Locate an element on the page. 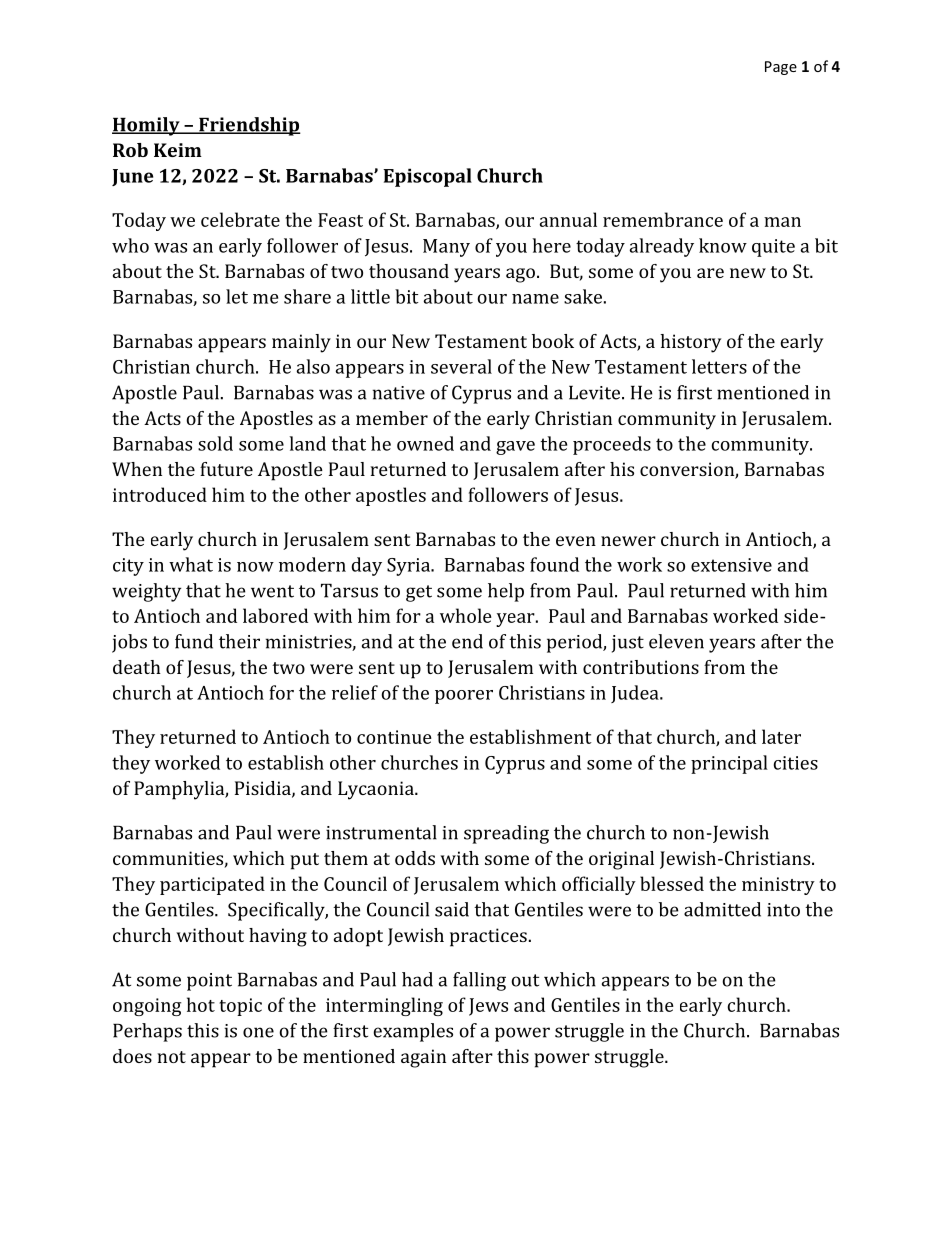 Image resolution: width=952 pixels, height=1233 pixels. death is located at coordinates (137, 667).
